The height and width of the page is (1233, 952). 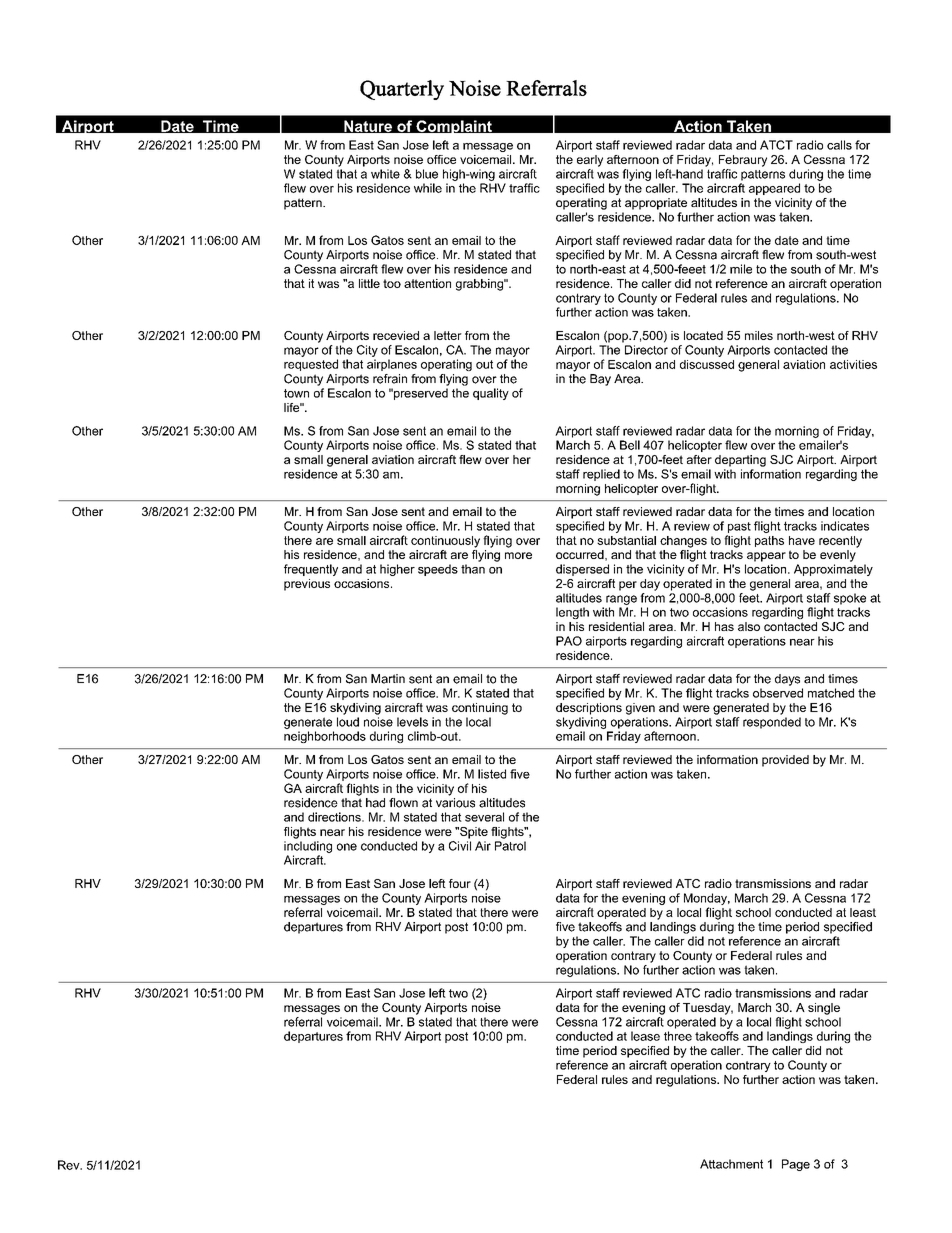 What do you see at coordinates (600, 380) in the page?
I see `Bay` at bounding box center [600, 380].
